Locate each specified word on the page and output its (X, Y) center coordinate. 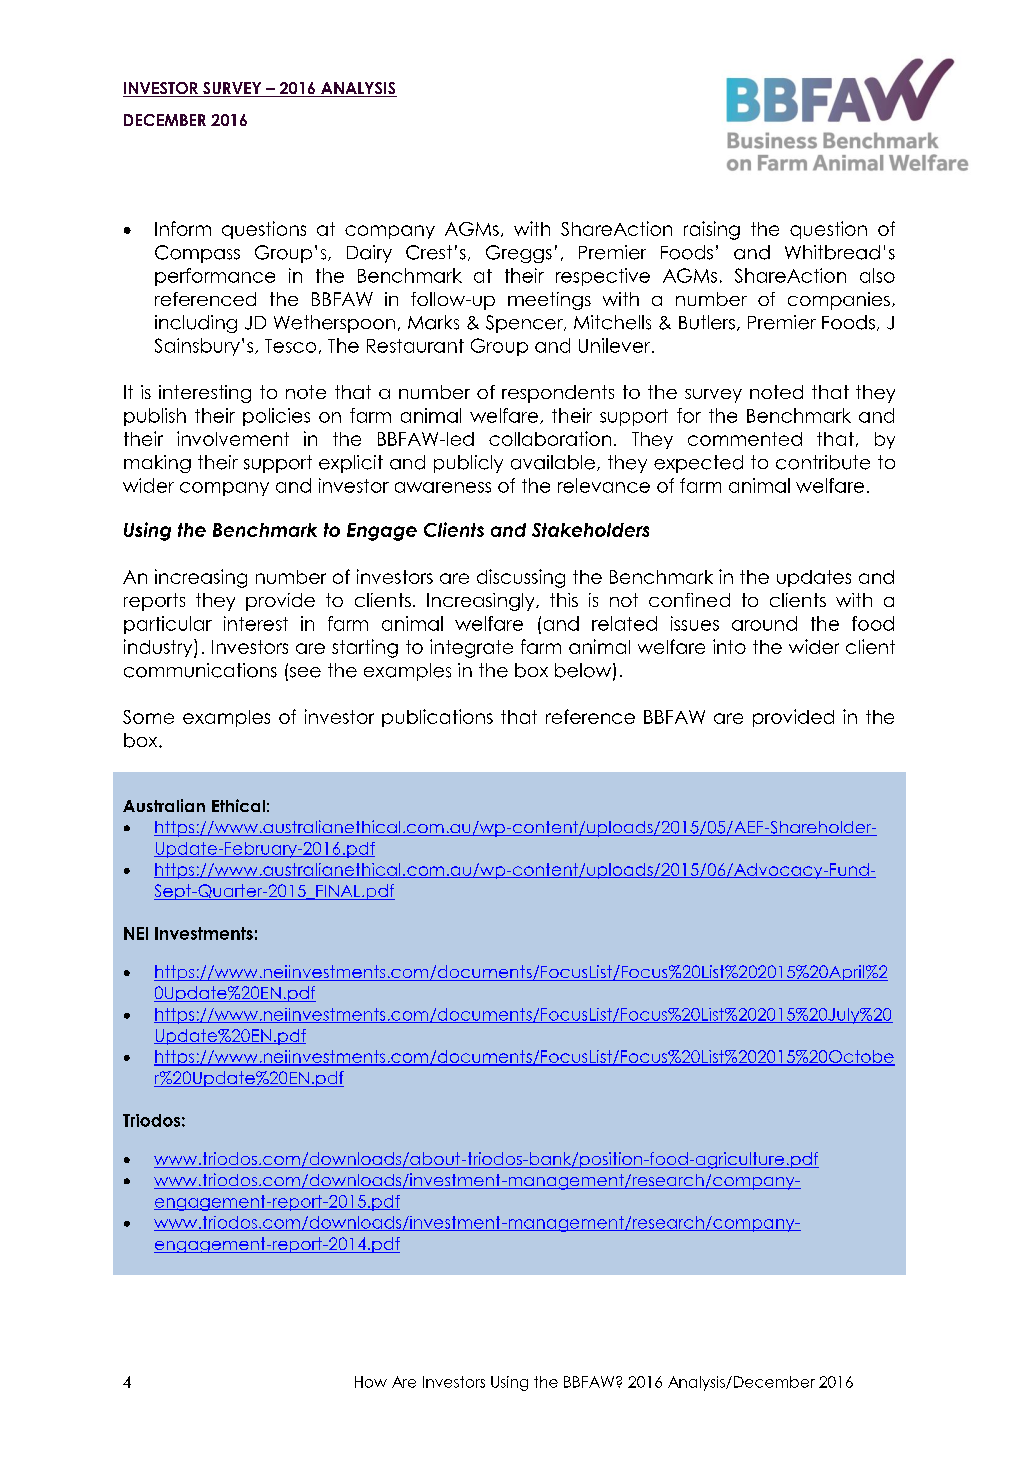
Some (148, 717)
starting (365, 648)
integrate (471, 648)
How (371, 1382)
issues (695, 623)
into (729, 646)
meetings (549, 301)
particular (168, 625)
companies (839, 301)
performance (215, 277)
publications (437, 718)
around (764, 623)
